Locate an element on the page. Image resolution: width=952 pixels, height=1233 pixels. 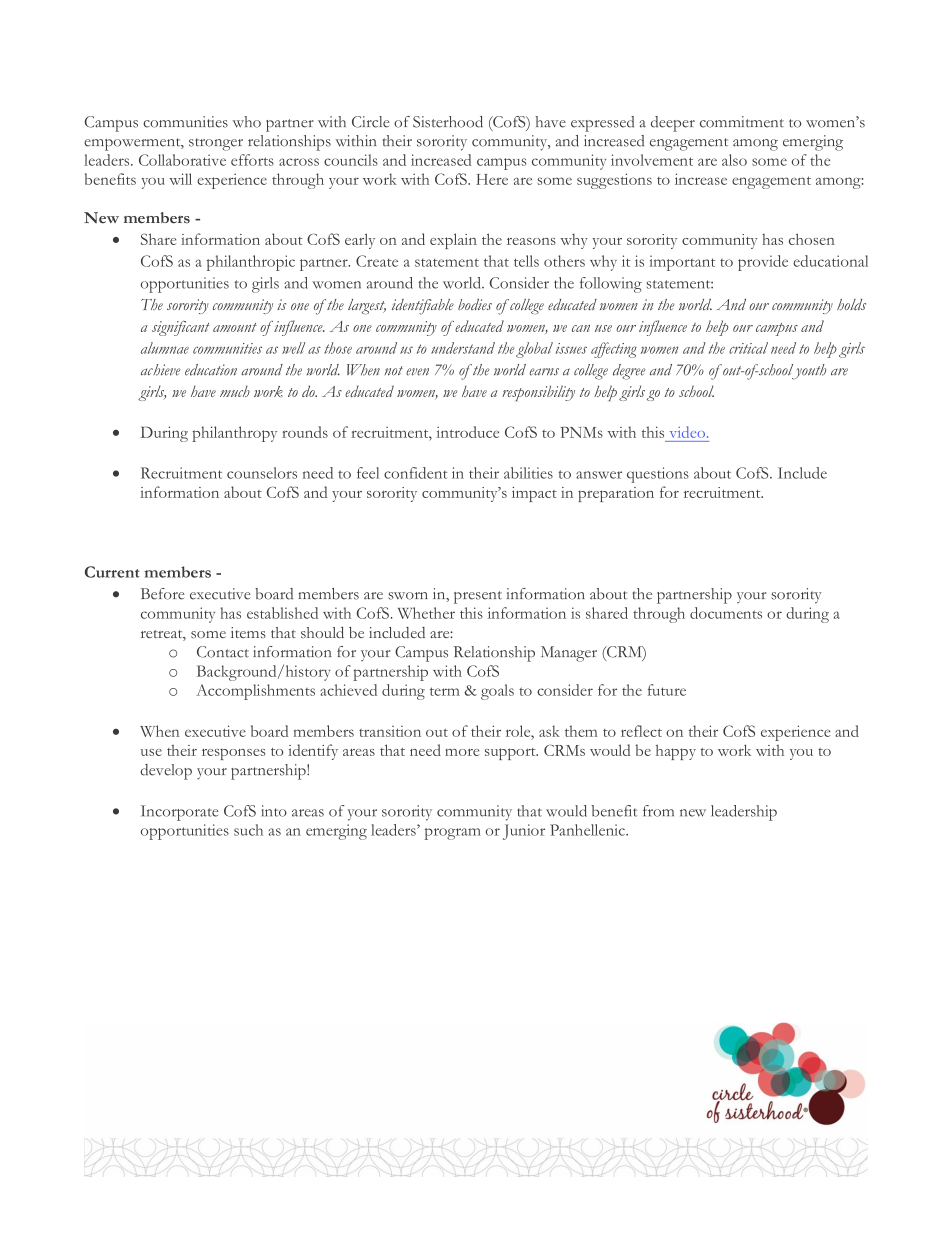
Sisterhood is located at coordinates (448, 122).
